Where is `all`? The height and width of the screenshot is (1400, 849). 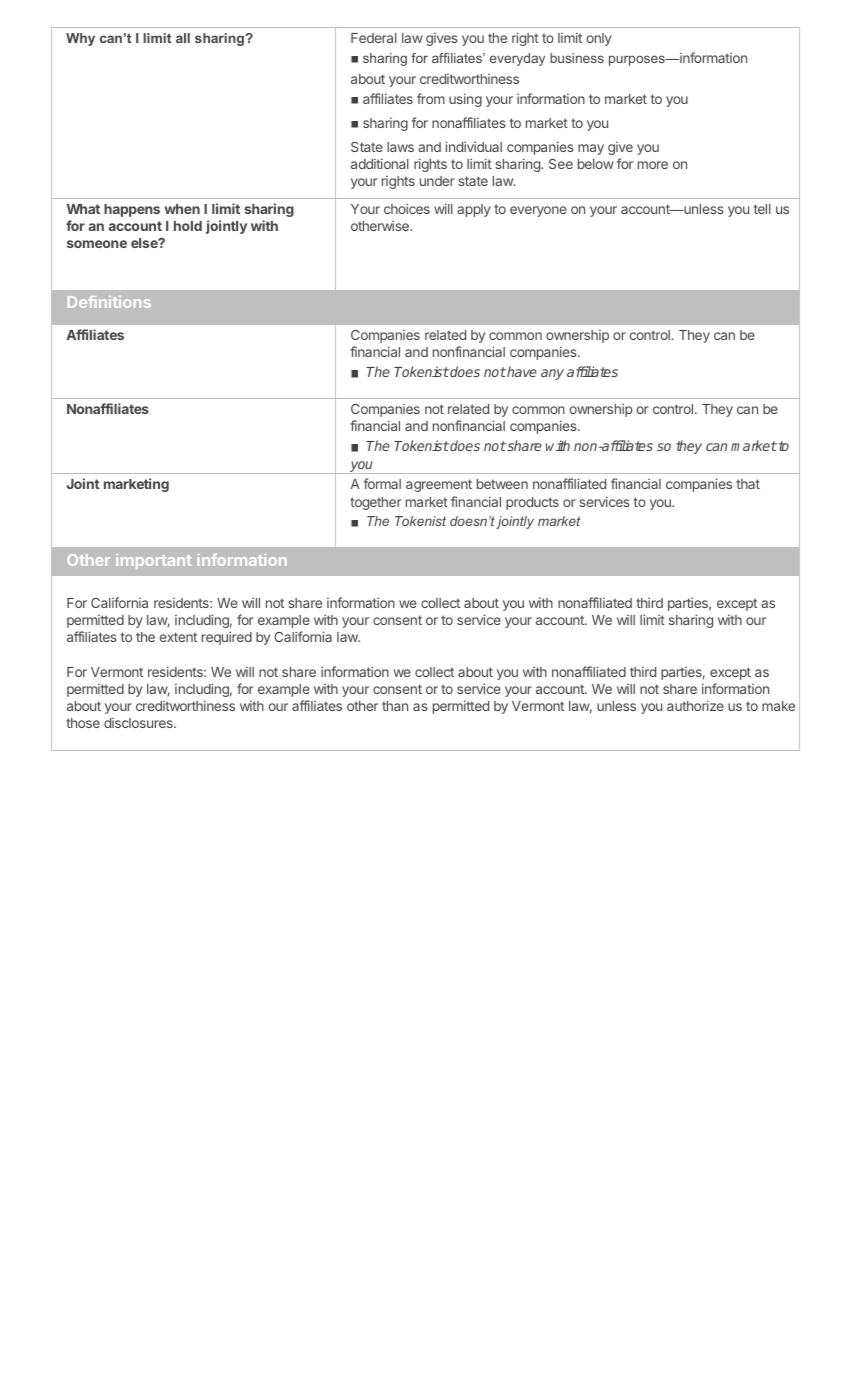 all is located at coordinates (183, 38).
